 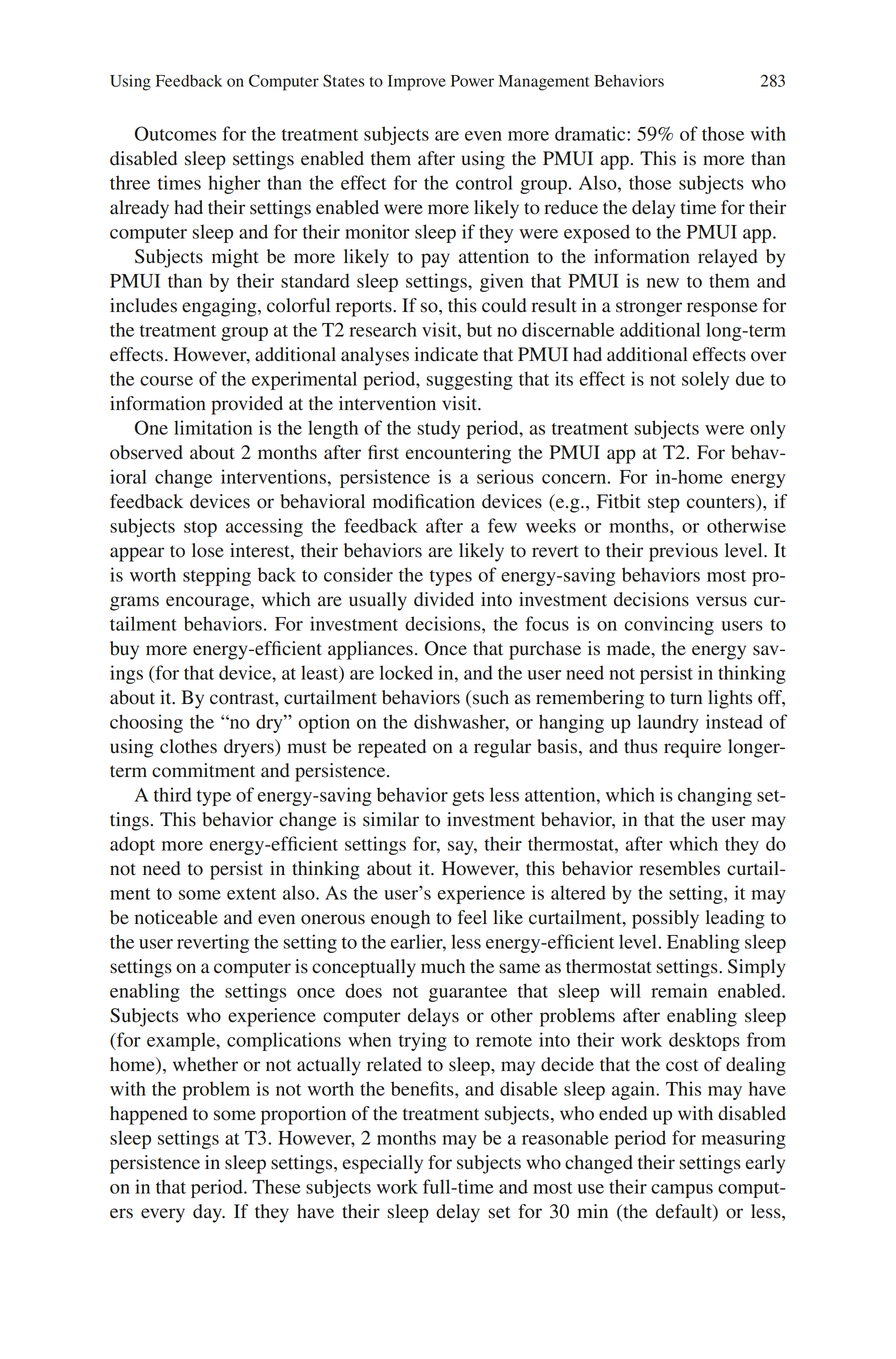 I want to click on day, so click(x=208, y=1213).
